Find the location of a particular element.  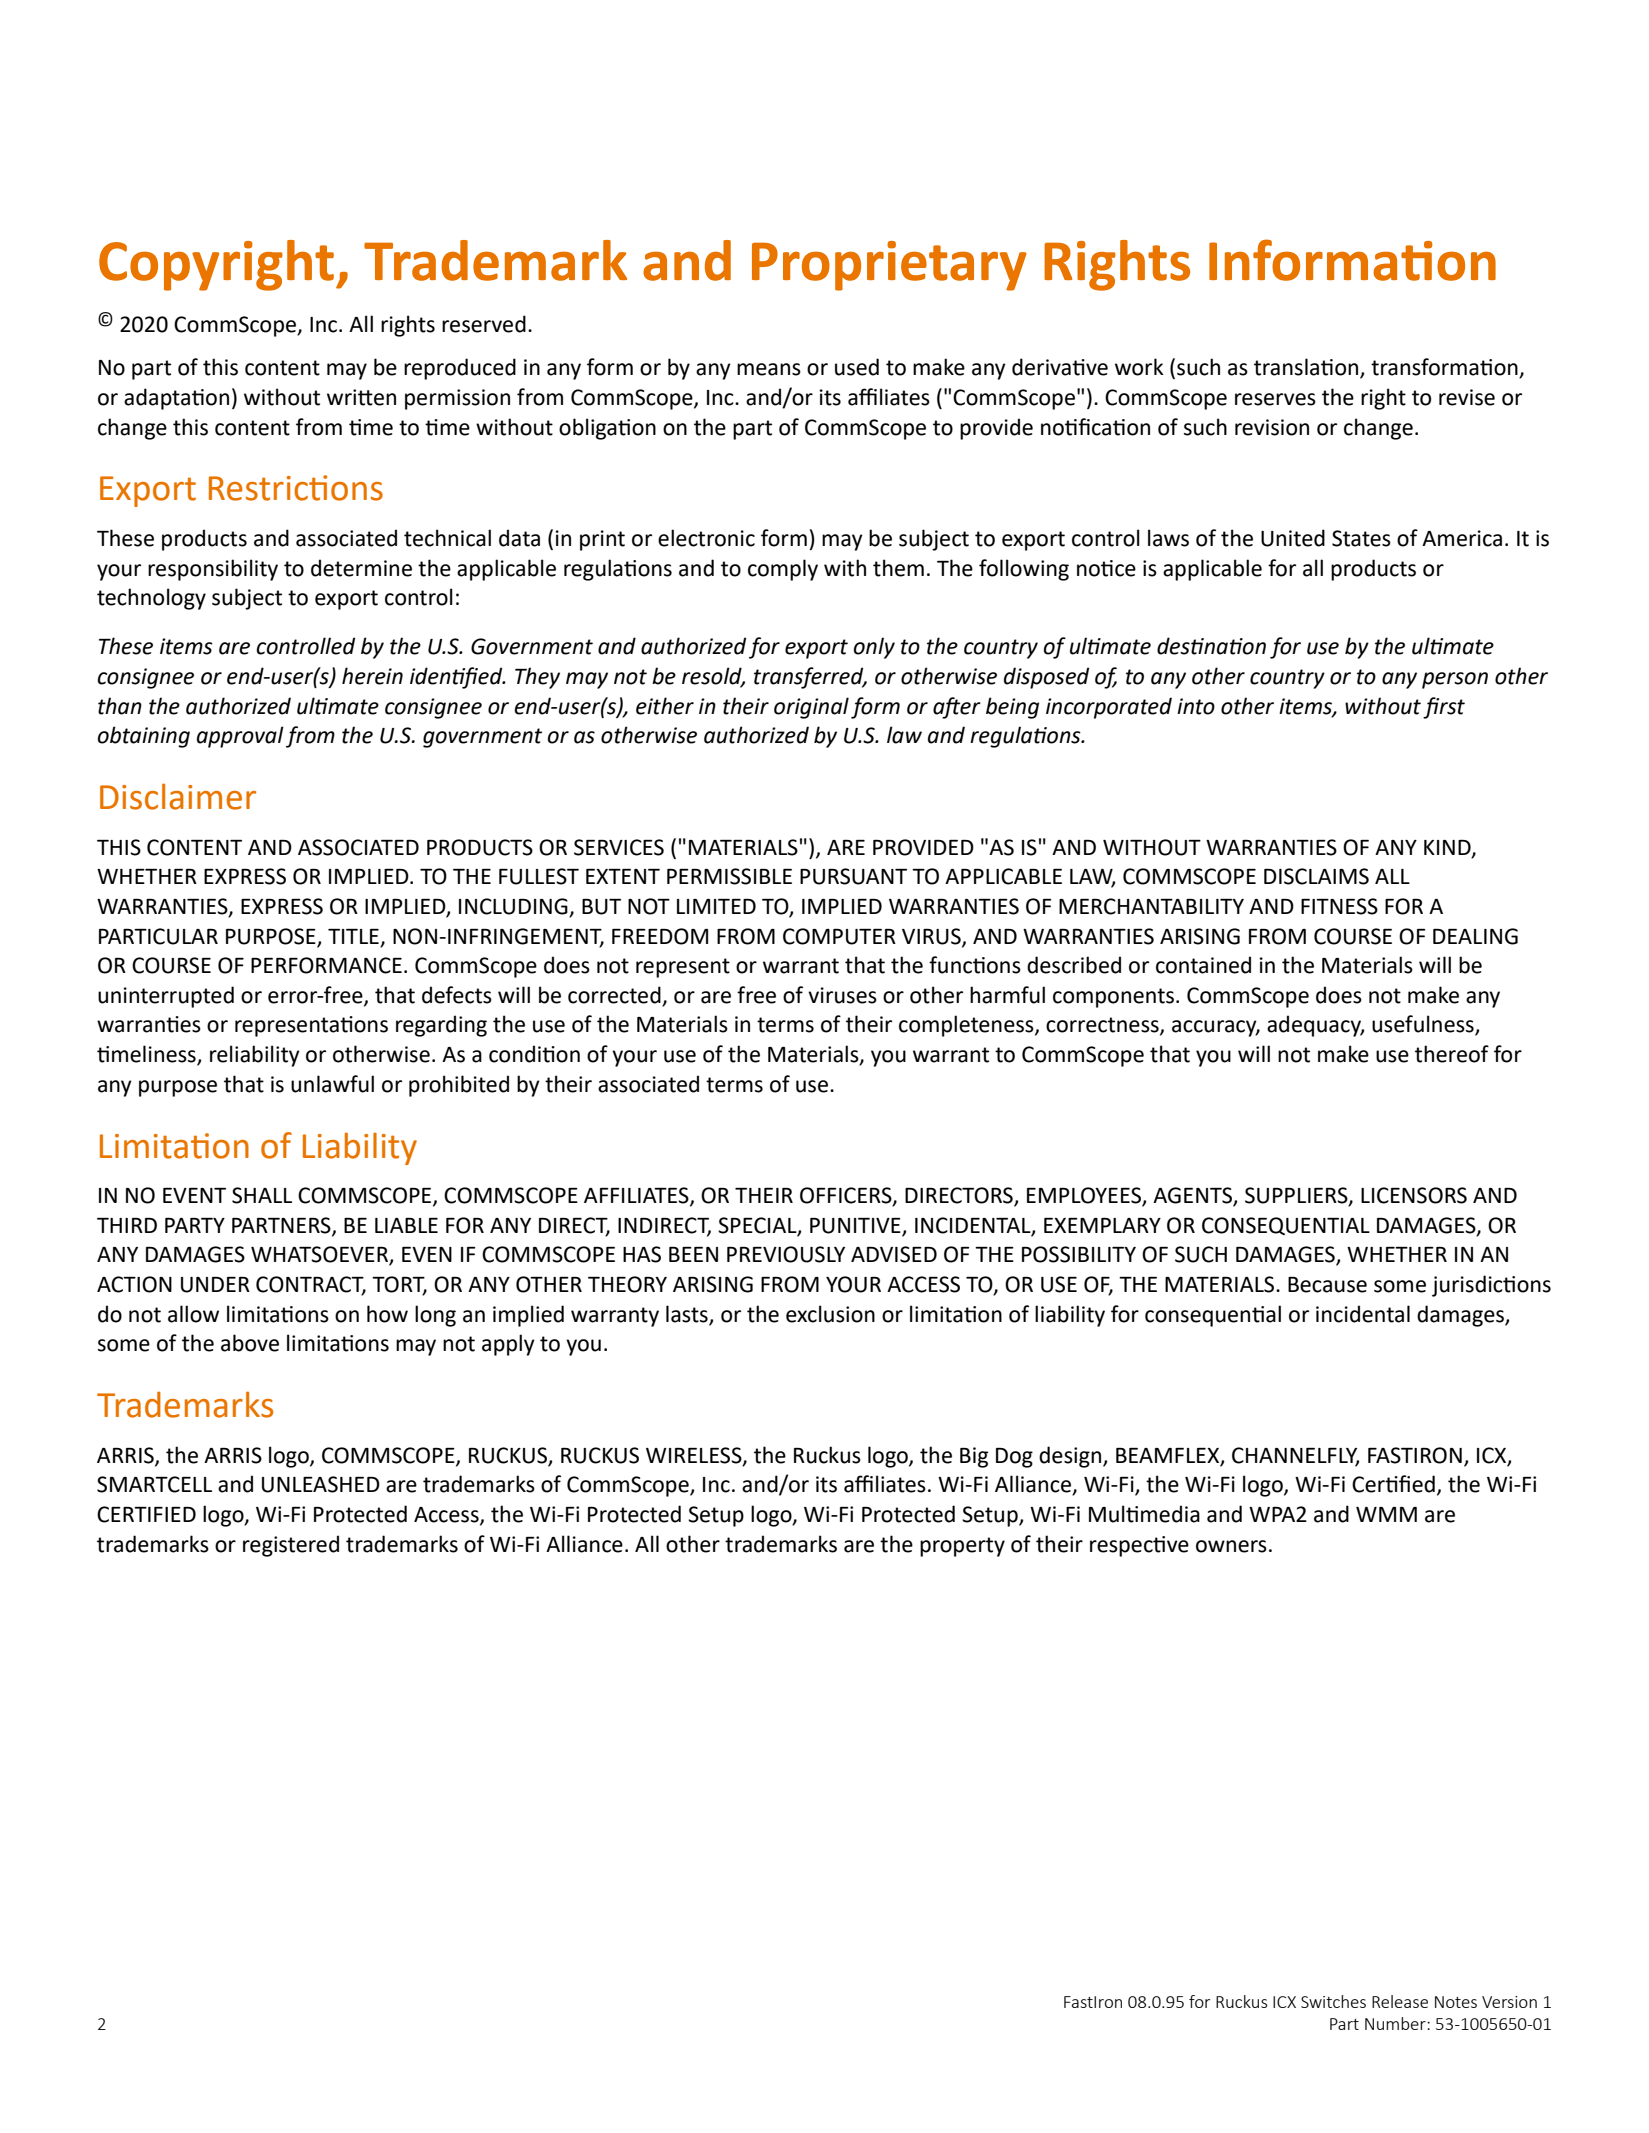

CONTRACT is located at coordinates (311, 1285).
